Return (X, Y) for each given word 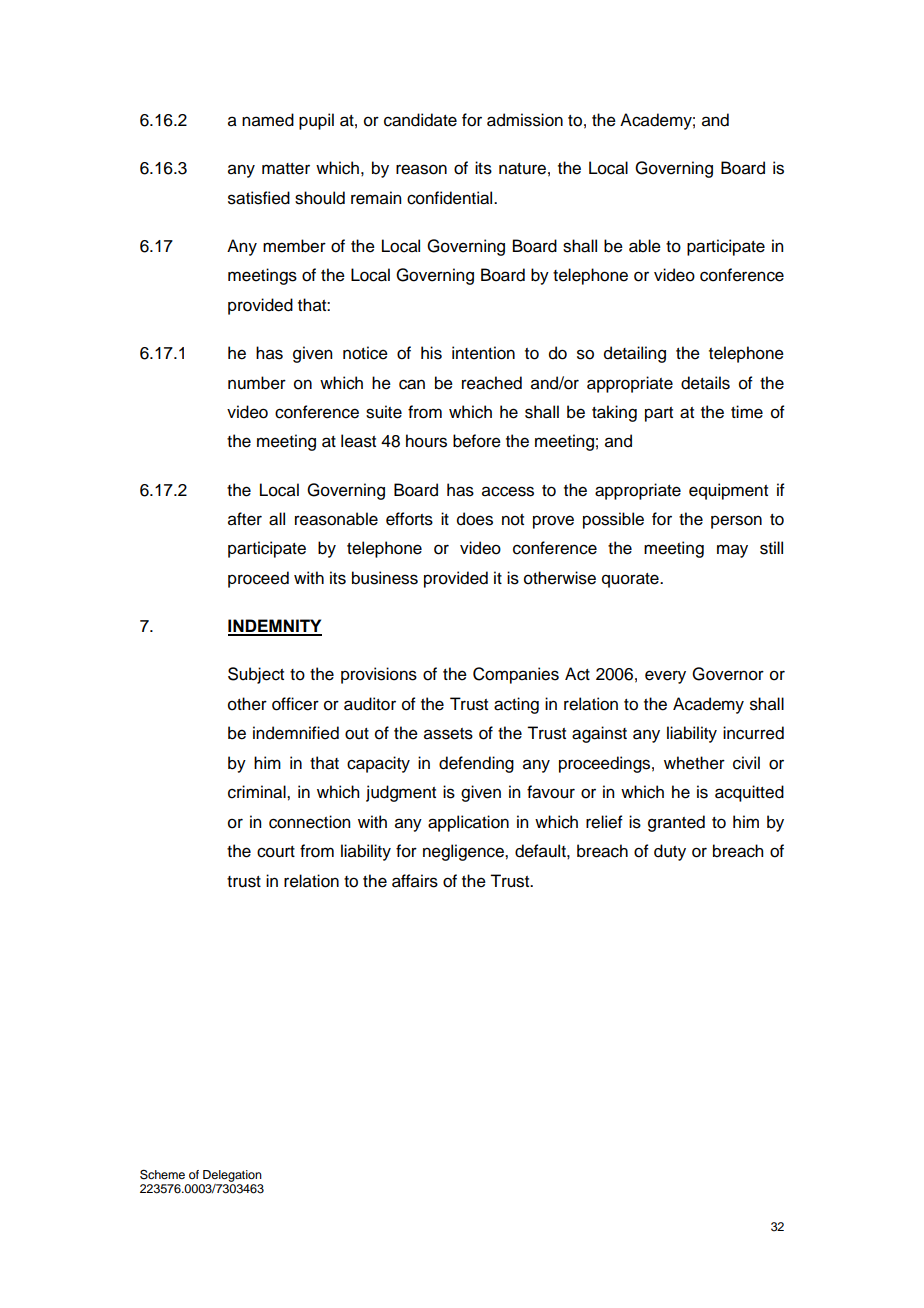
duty (670, 852)
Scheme (162, 1174)
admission (525, 120)
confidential (451, 198)
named (268, 120)
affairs (415, 881)
